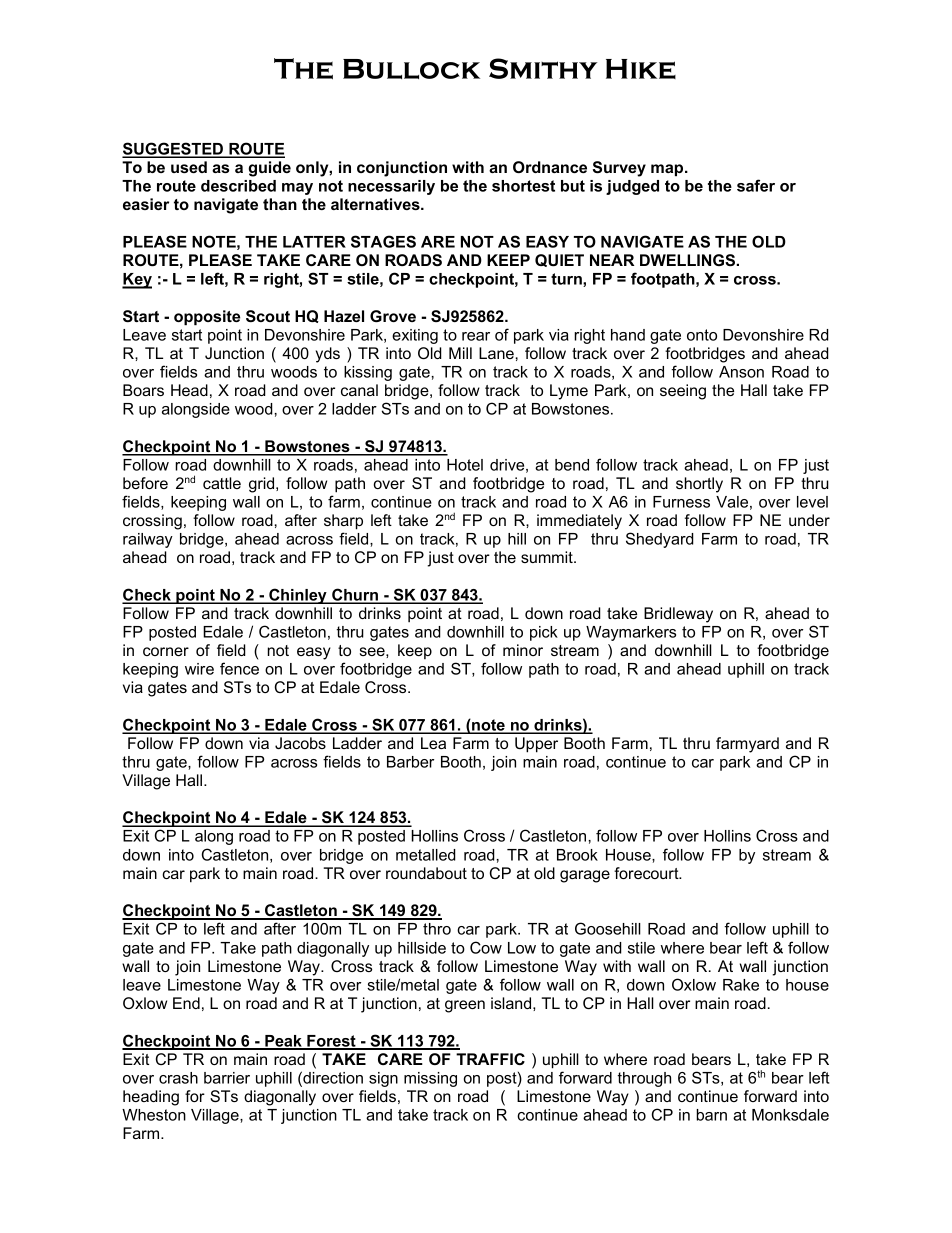 The width and height of the screenshot is (952, 1233). What do you see at coordinates (411, 69) in the screenshot?
I see `Bullock` at bounding box center [411, 69].
